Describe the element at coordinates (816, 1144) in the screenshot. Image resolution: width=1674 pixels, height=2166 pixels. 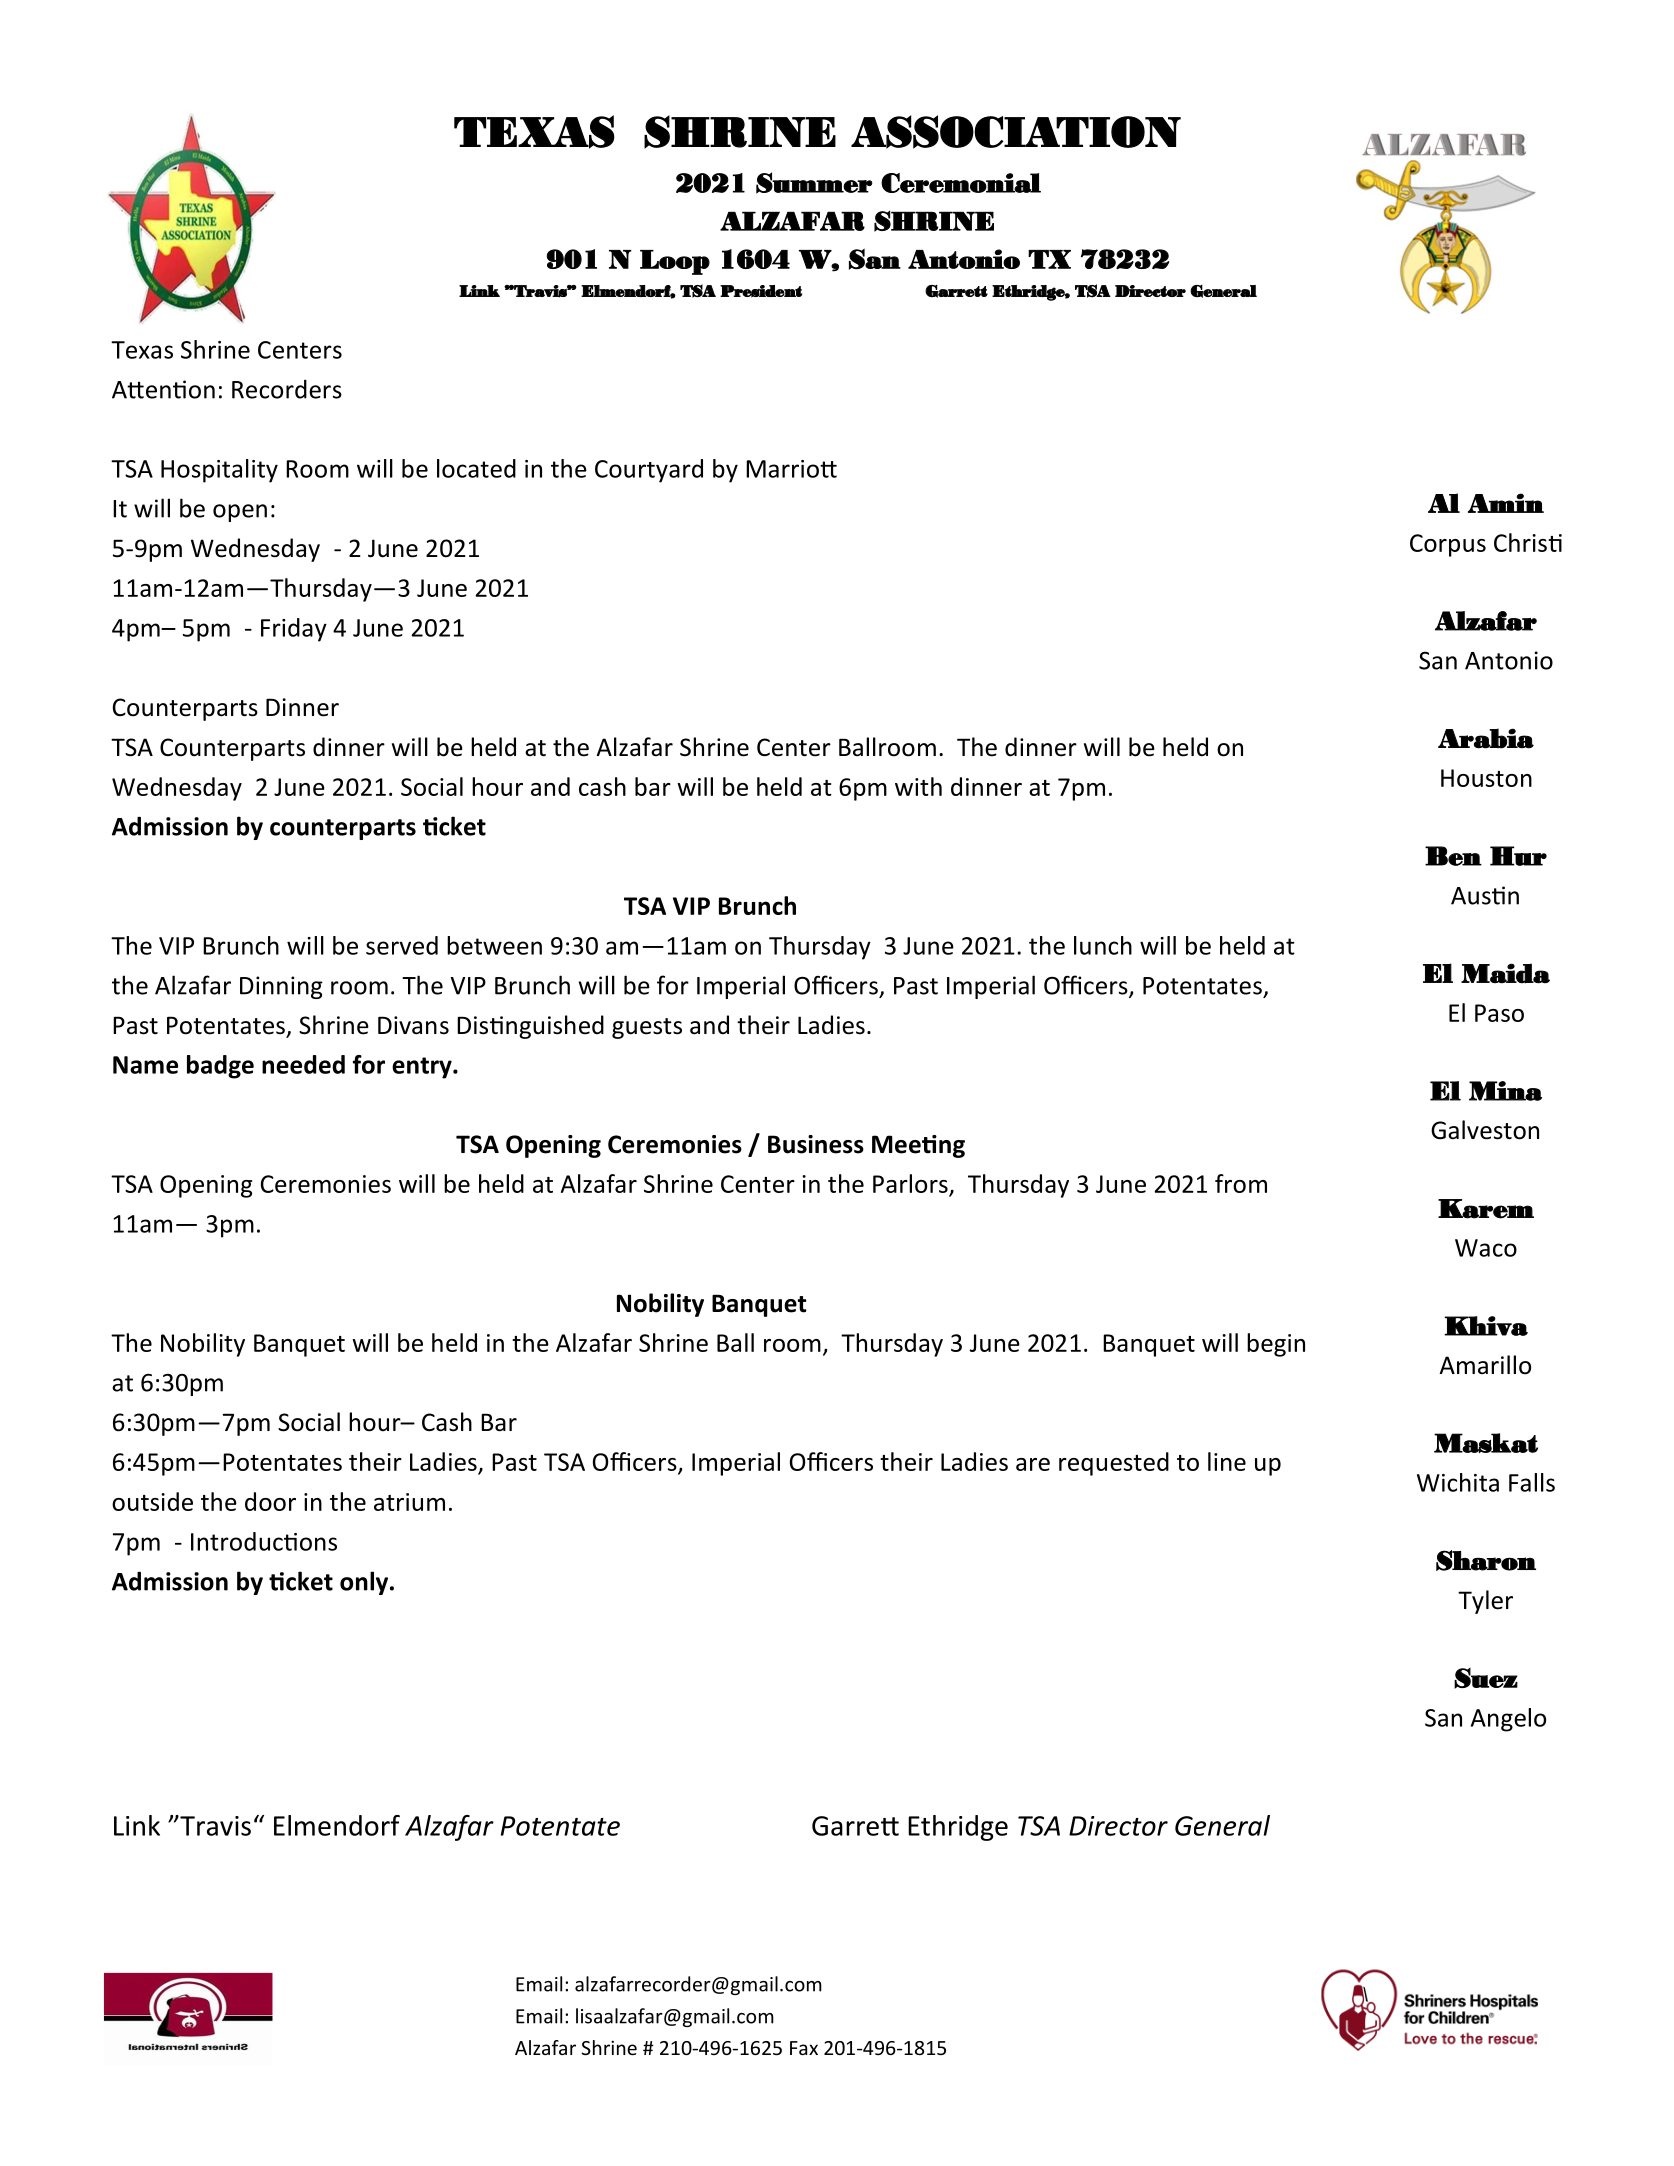
I see `Business` at that location.
